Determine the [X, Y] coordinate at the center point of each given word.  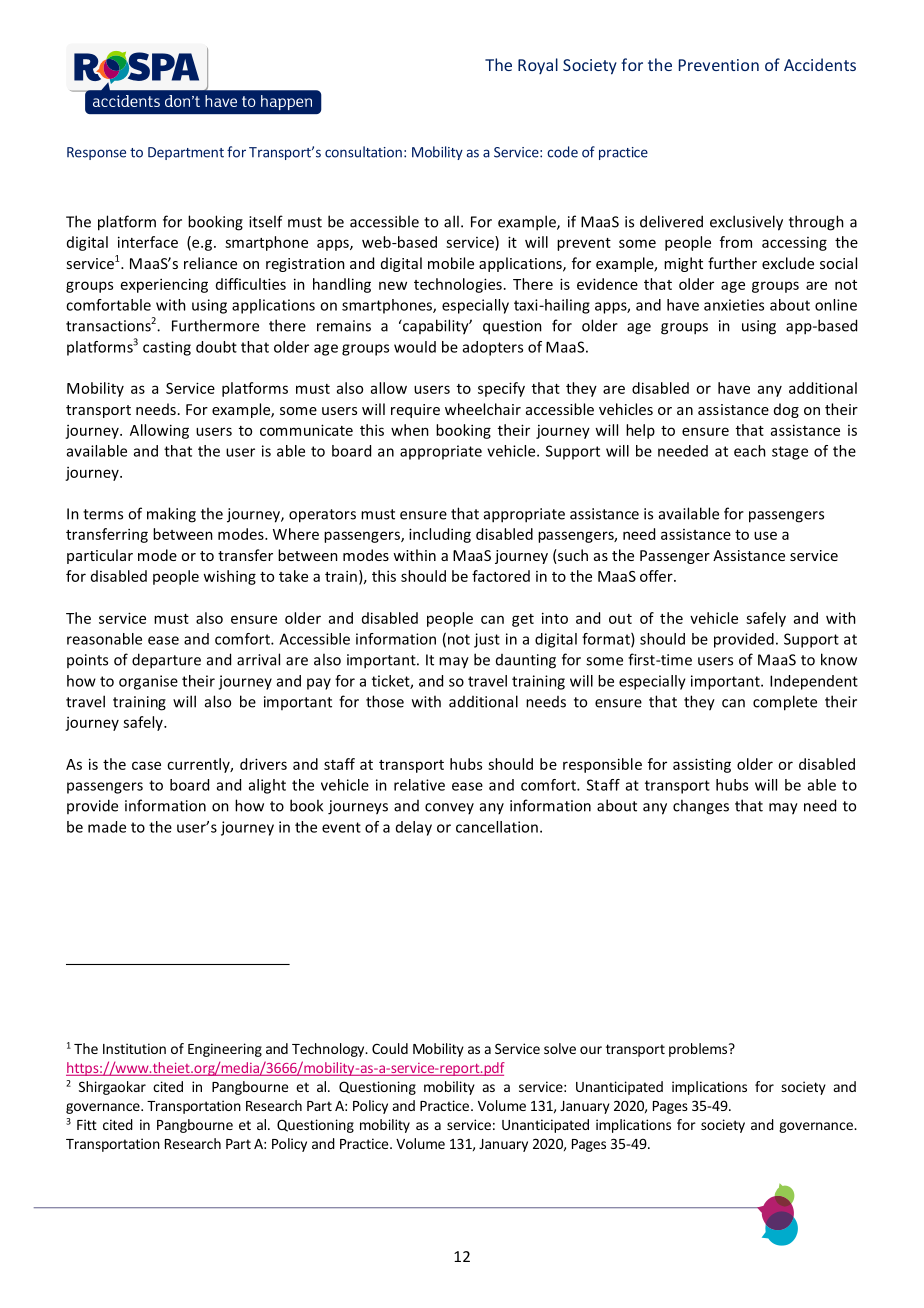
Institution [134, 1048]
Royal [538, 66]
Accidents [820, 64]
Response [96, 153]
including [440, 535]
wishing [229, 577]
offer [657, 576]
